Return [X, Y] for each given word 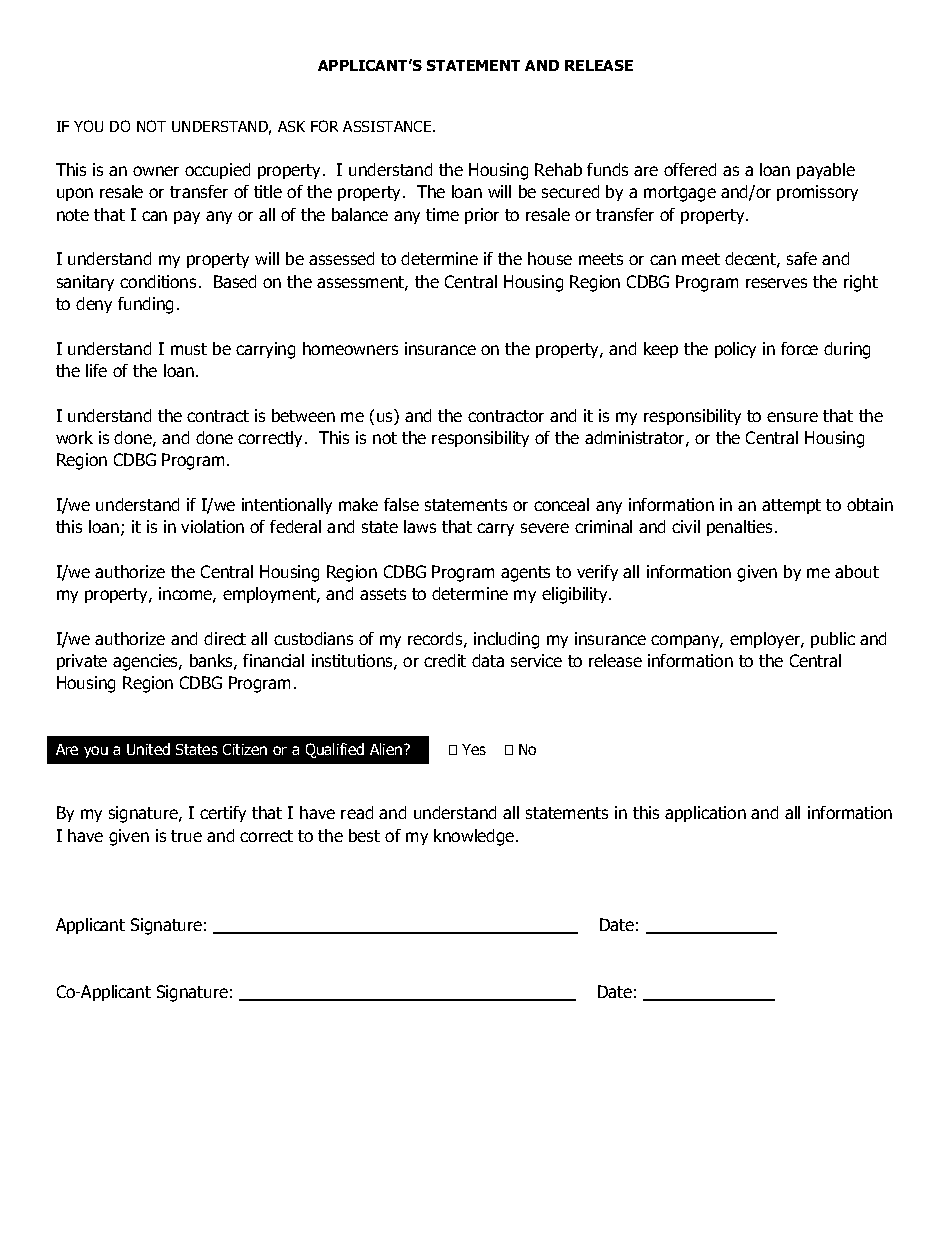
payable [826, 171]
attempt [791, 506]
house [550, 258]
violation [212, 526]
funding [145, 305]
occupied [217, 171]
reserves [776, 283]
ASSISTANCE [388, 126]
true [186, 836]
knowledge [475, 837]
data [488, 660]
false [401, 504]
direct [225, 638]
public [833, 640]
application [705, 814]
